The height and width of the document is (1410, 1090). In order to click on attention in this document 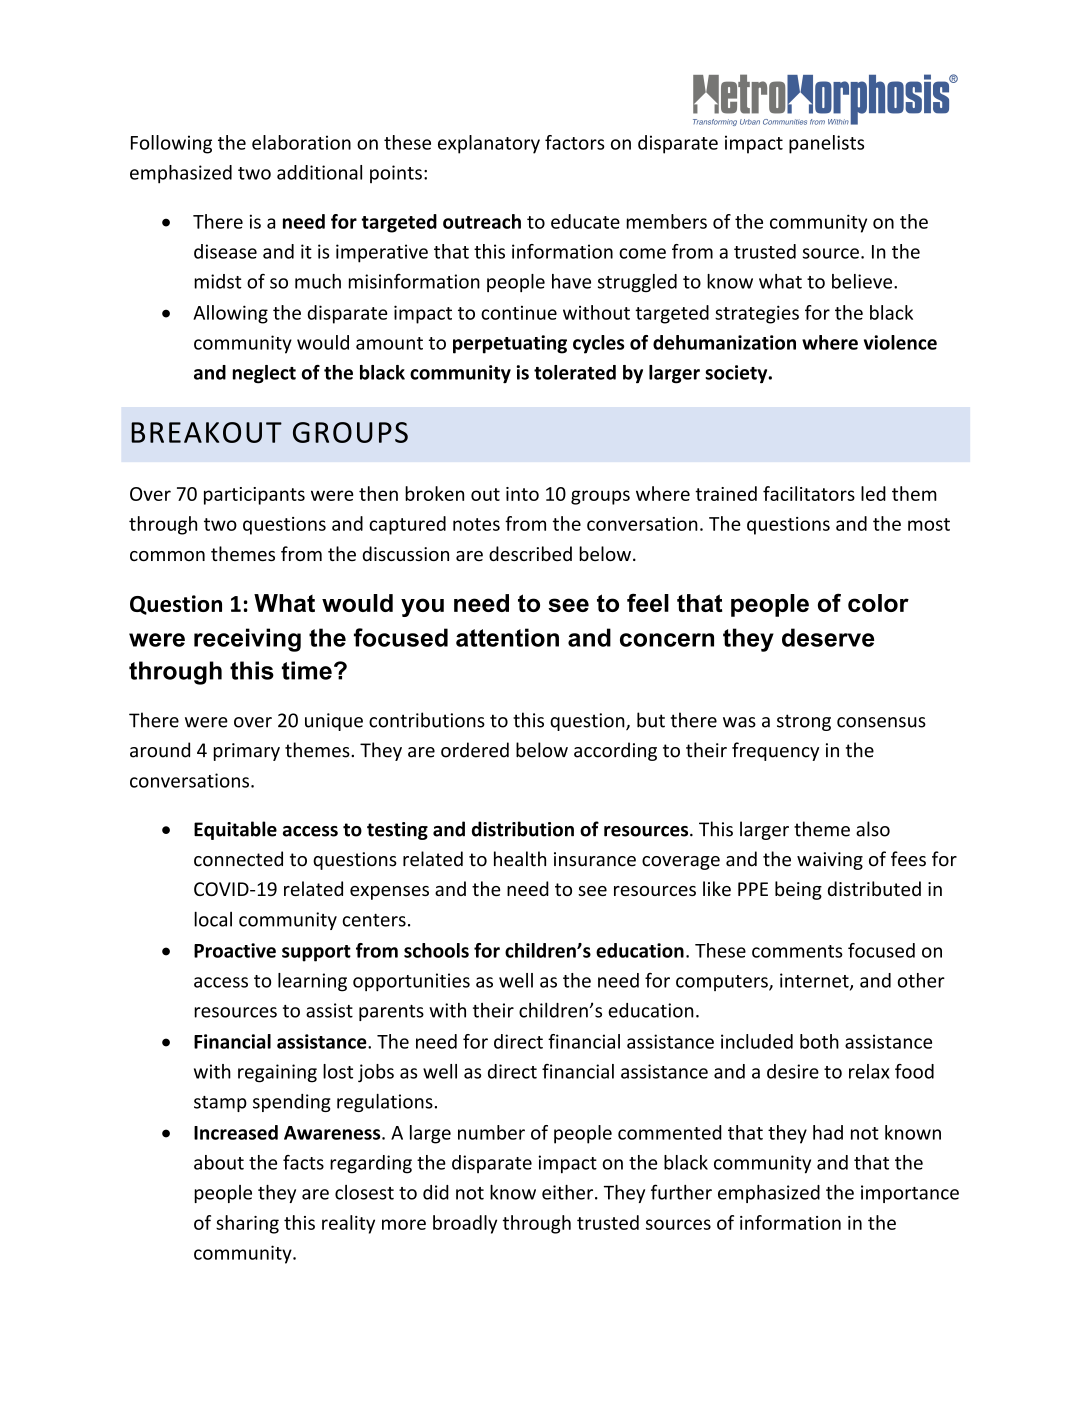, I will do `click(507, 637)`.
